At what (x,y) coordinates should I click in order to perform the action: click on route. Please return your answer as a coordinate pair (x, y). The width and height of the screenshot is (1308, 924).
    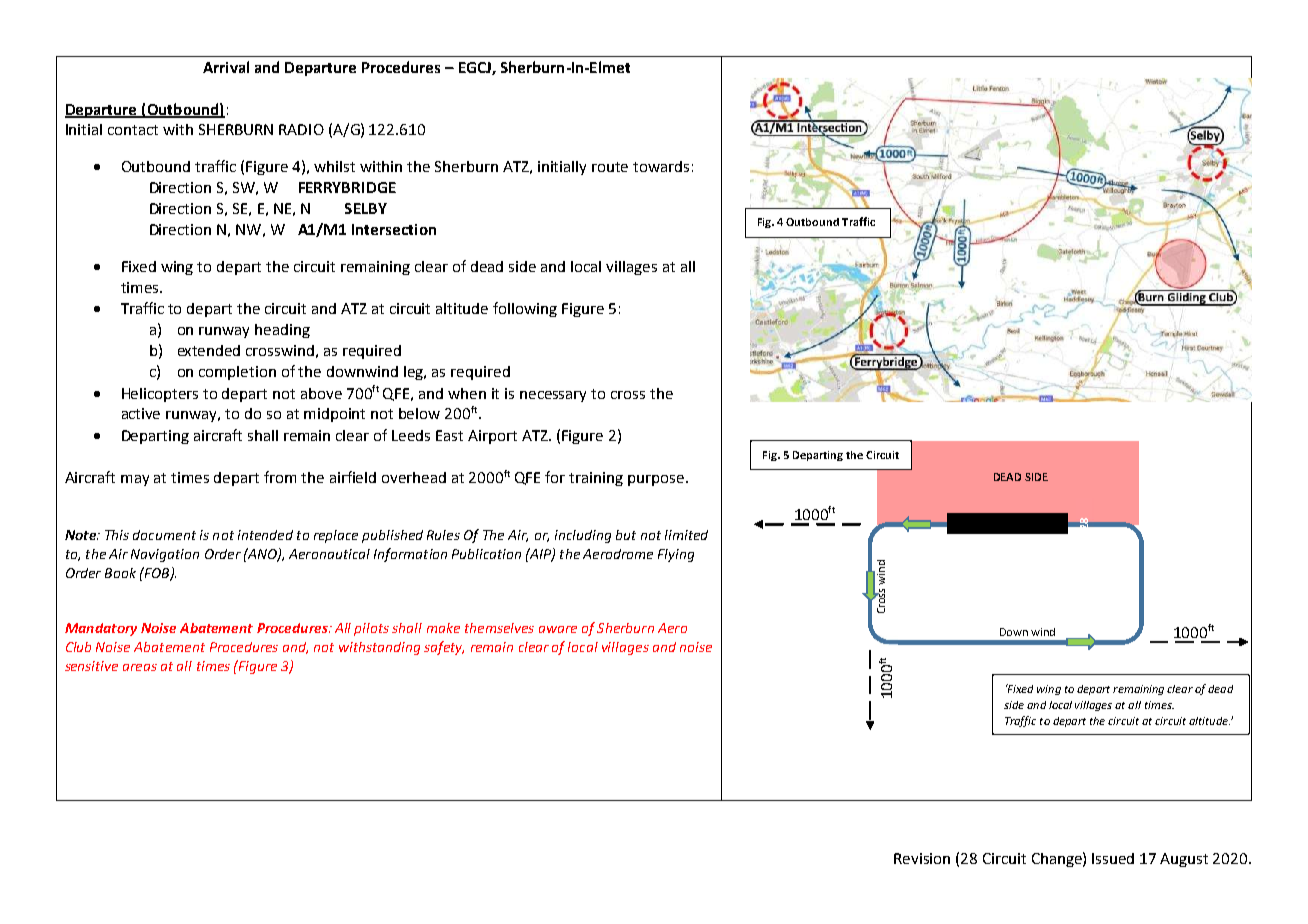
    Looking at the image, I should click on (610, 167).
